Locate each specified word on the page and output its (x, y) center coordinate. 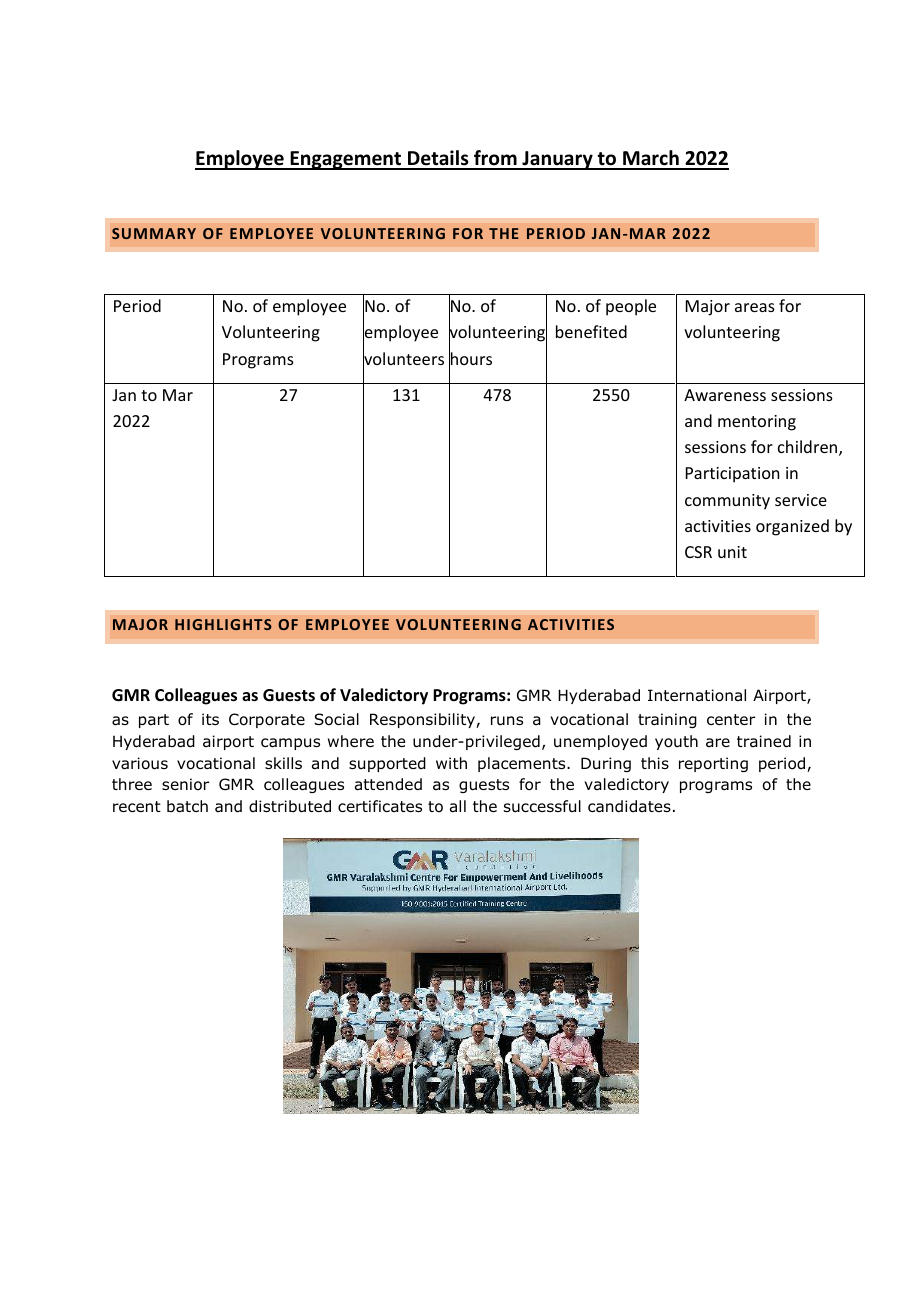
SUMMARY (154, 233)
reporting (713, 764)
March (651, 159)
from (495, 159)
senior (185, 784)
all (458, 806)
